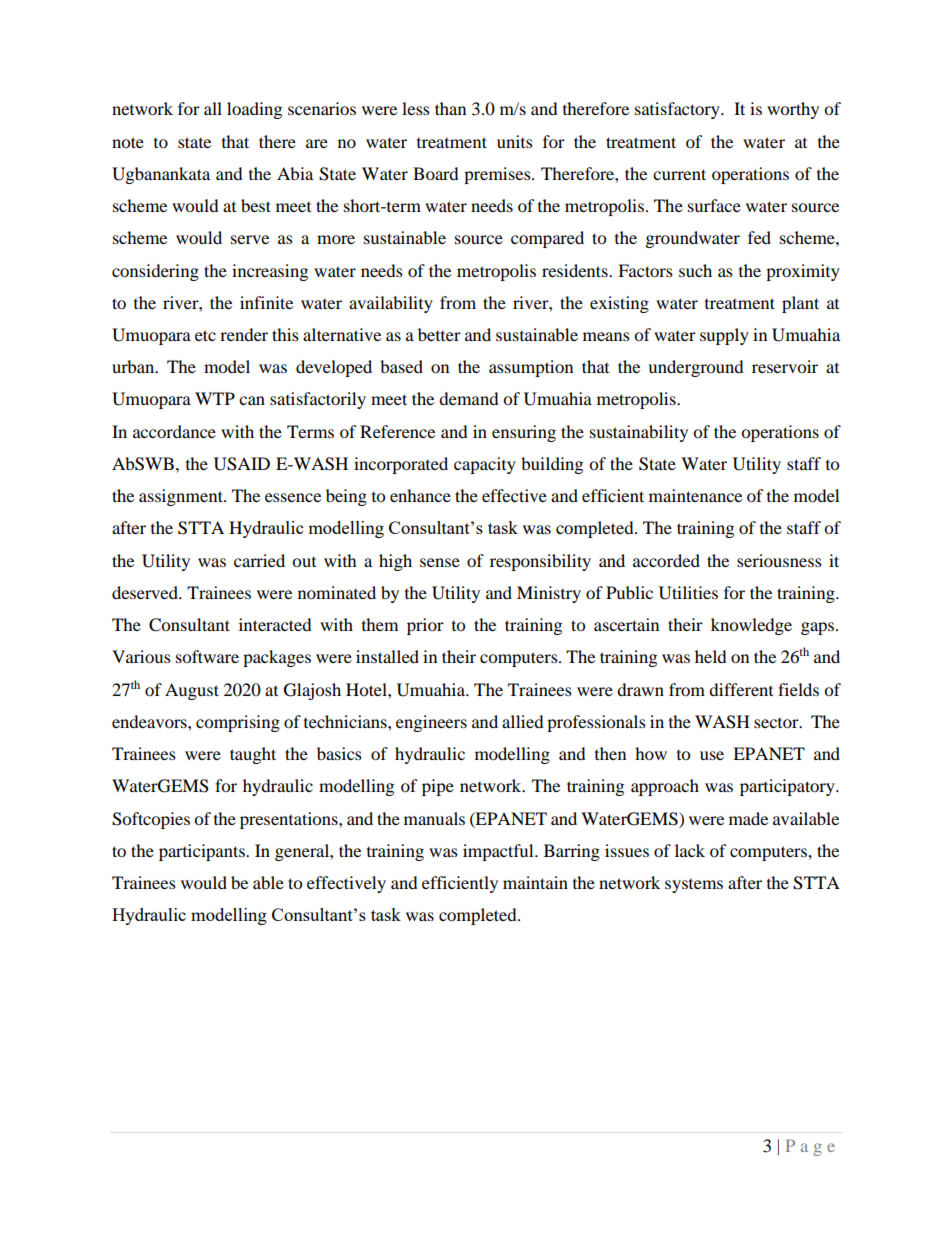 This image has height=1233, width=952. I want to click on sustainability, so click(639, 433).
